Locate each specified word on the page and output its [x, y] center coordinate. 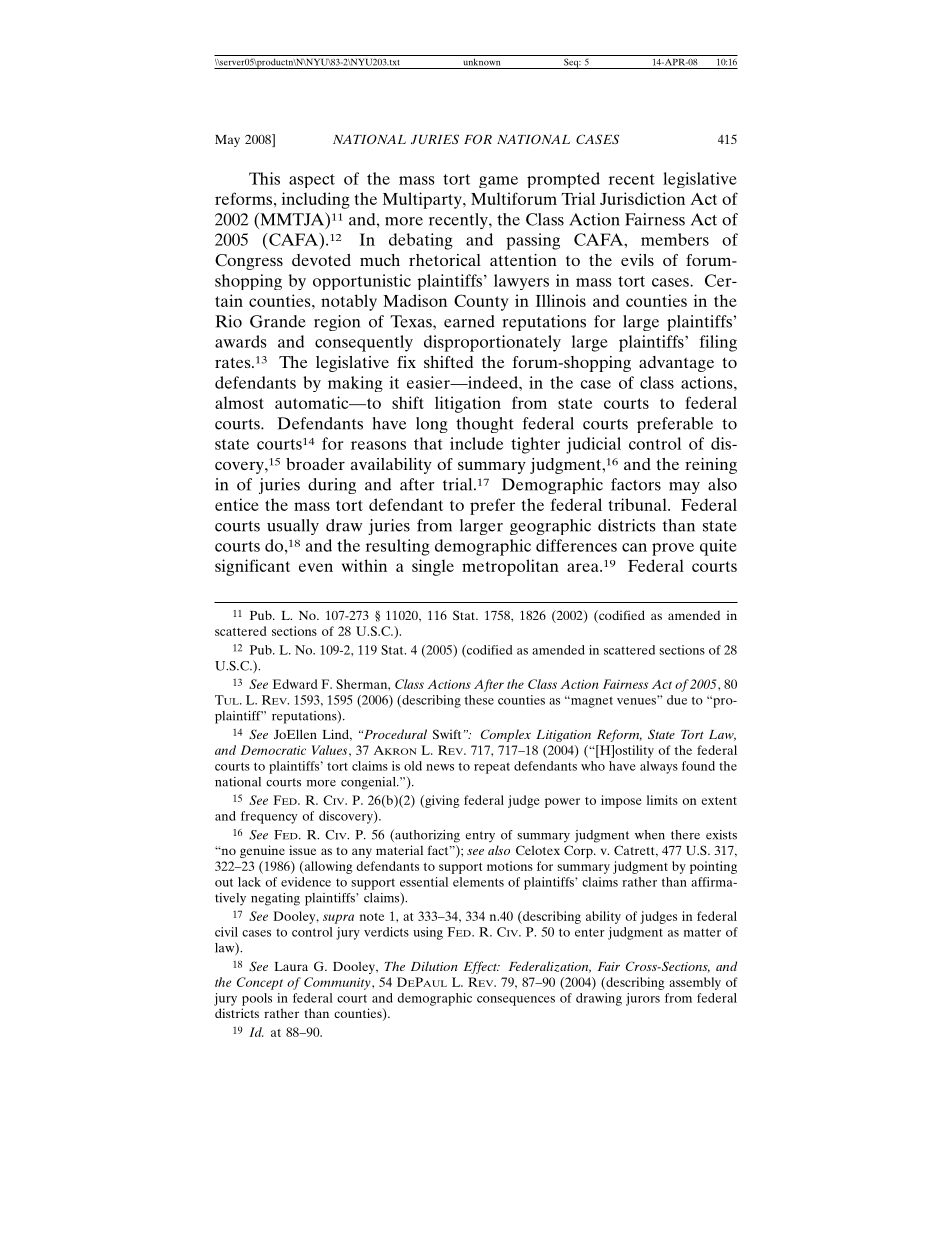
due [677, 700]
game [498, 182]
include [476, 443]
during [332, 486]
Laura [291, 966]
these [479, 700]
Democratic [273, 750]
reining [711, 466]
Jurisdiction [642, 198]
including [316, 200]
